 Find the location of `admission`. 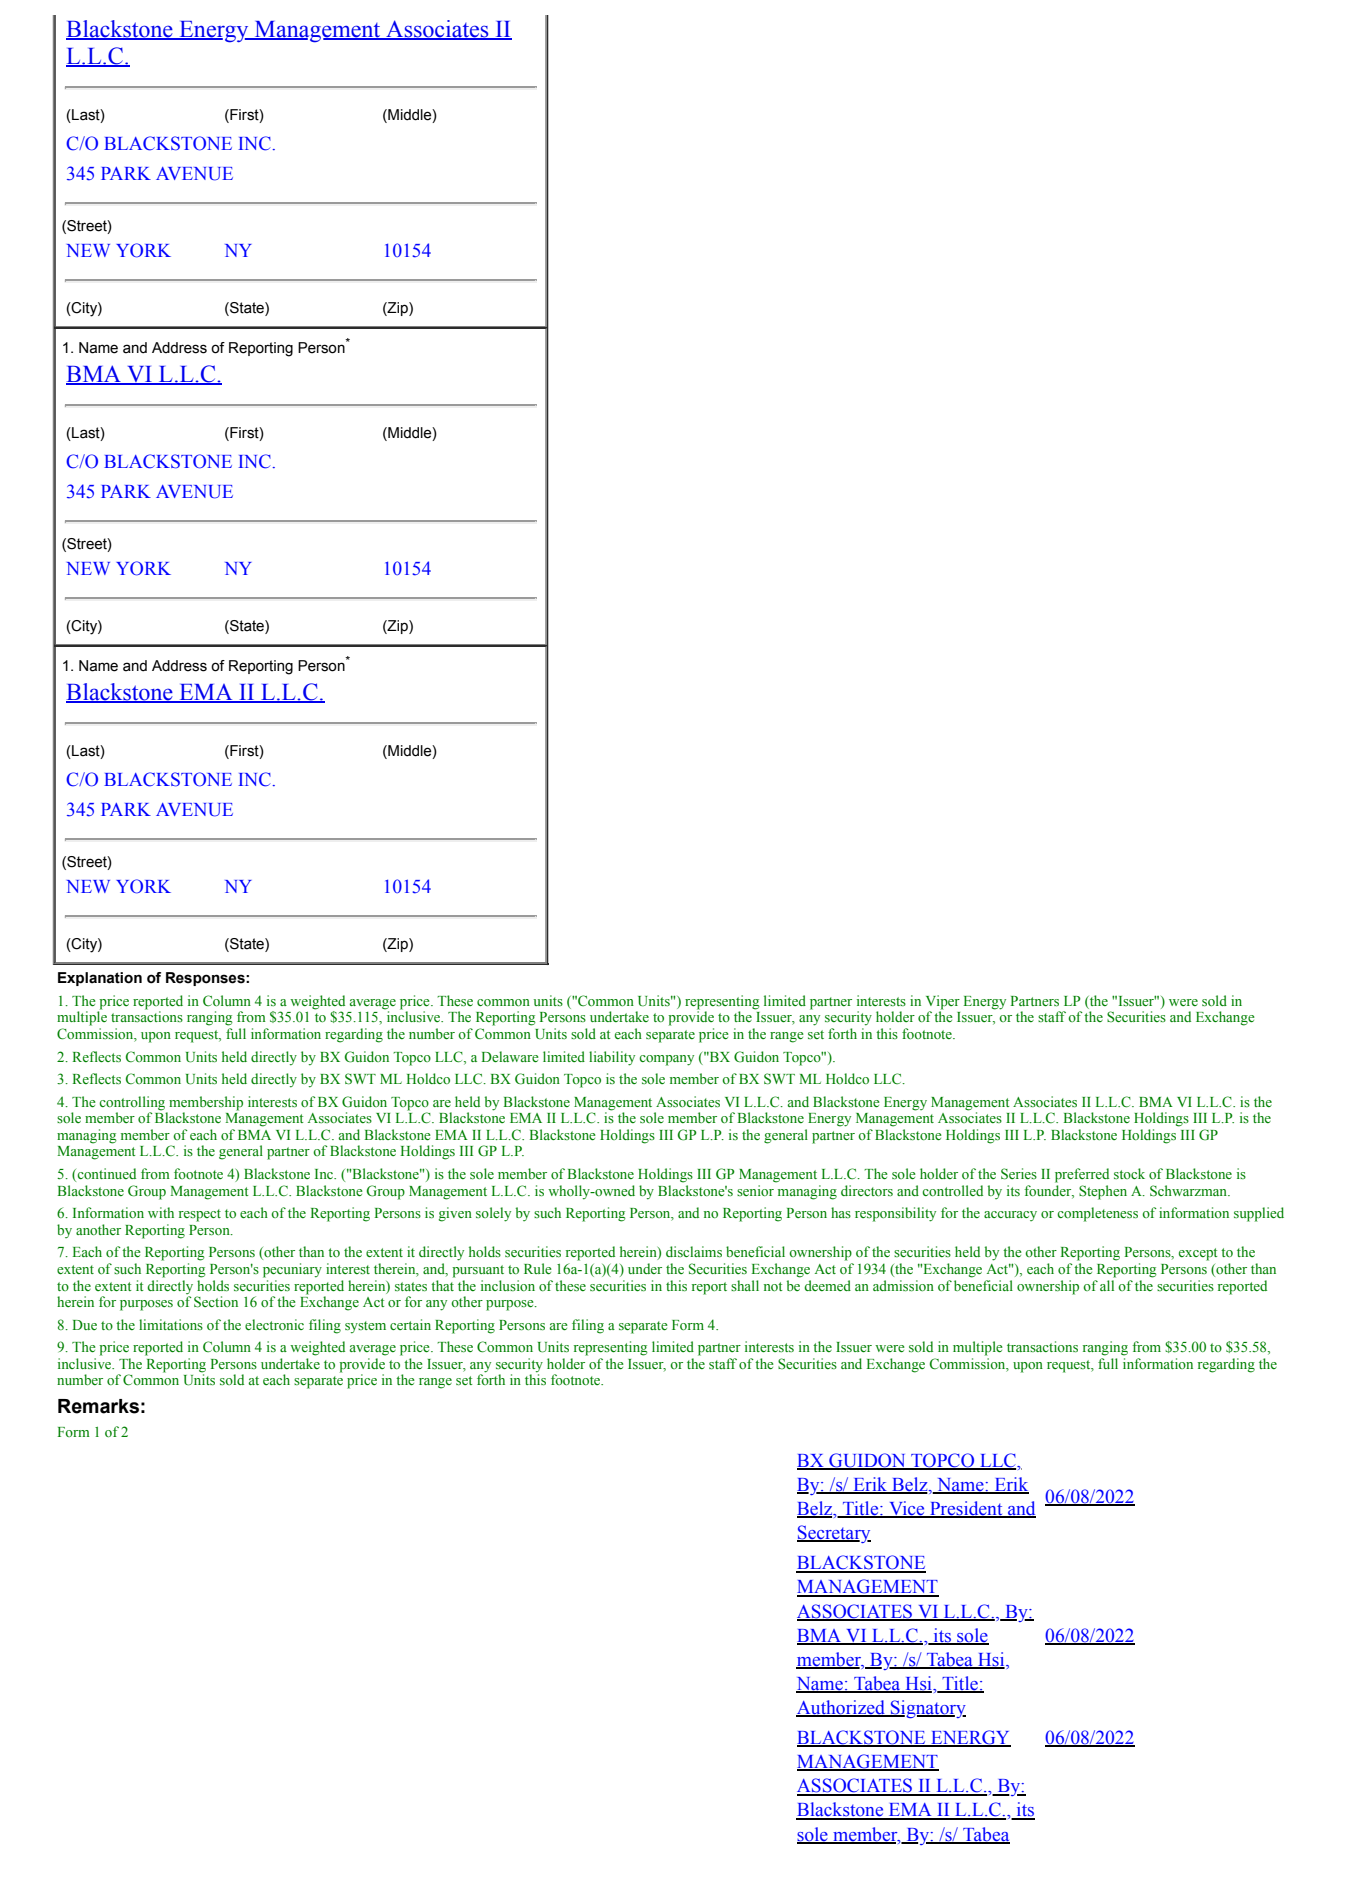

admission is located at coordinates (903, 1285).
